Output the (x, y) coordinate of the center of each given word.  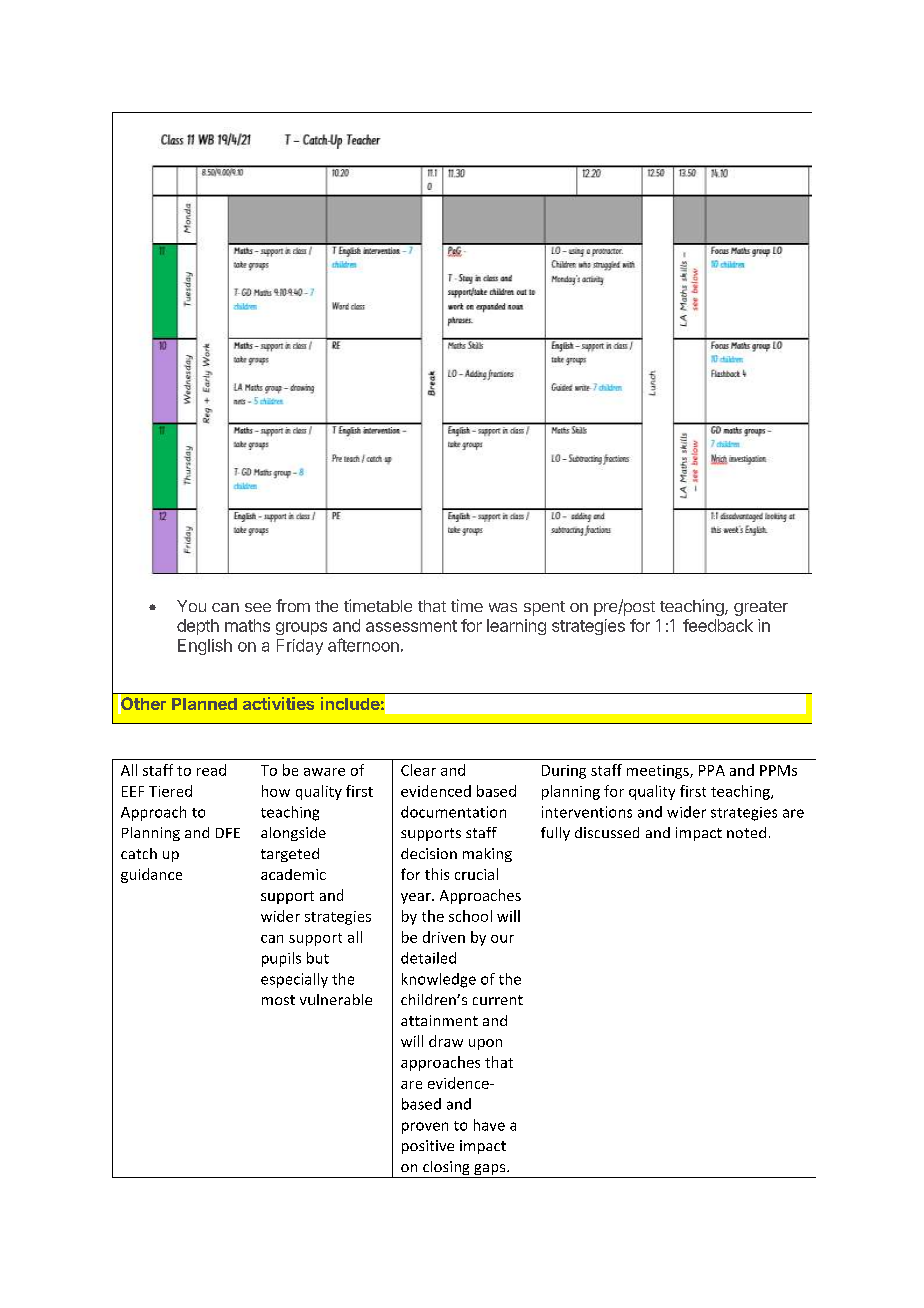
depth (198, 627)
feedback (718, 625)
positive (428, 1147)
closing (446, 1169)
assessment (411, 626)
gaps (490, 1171)
